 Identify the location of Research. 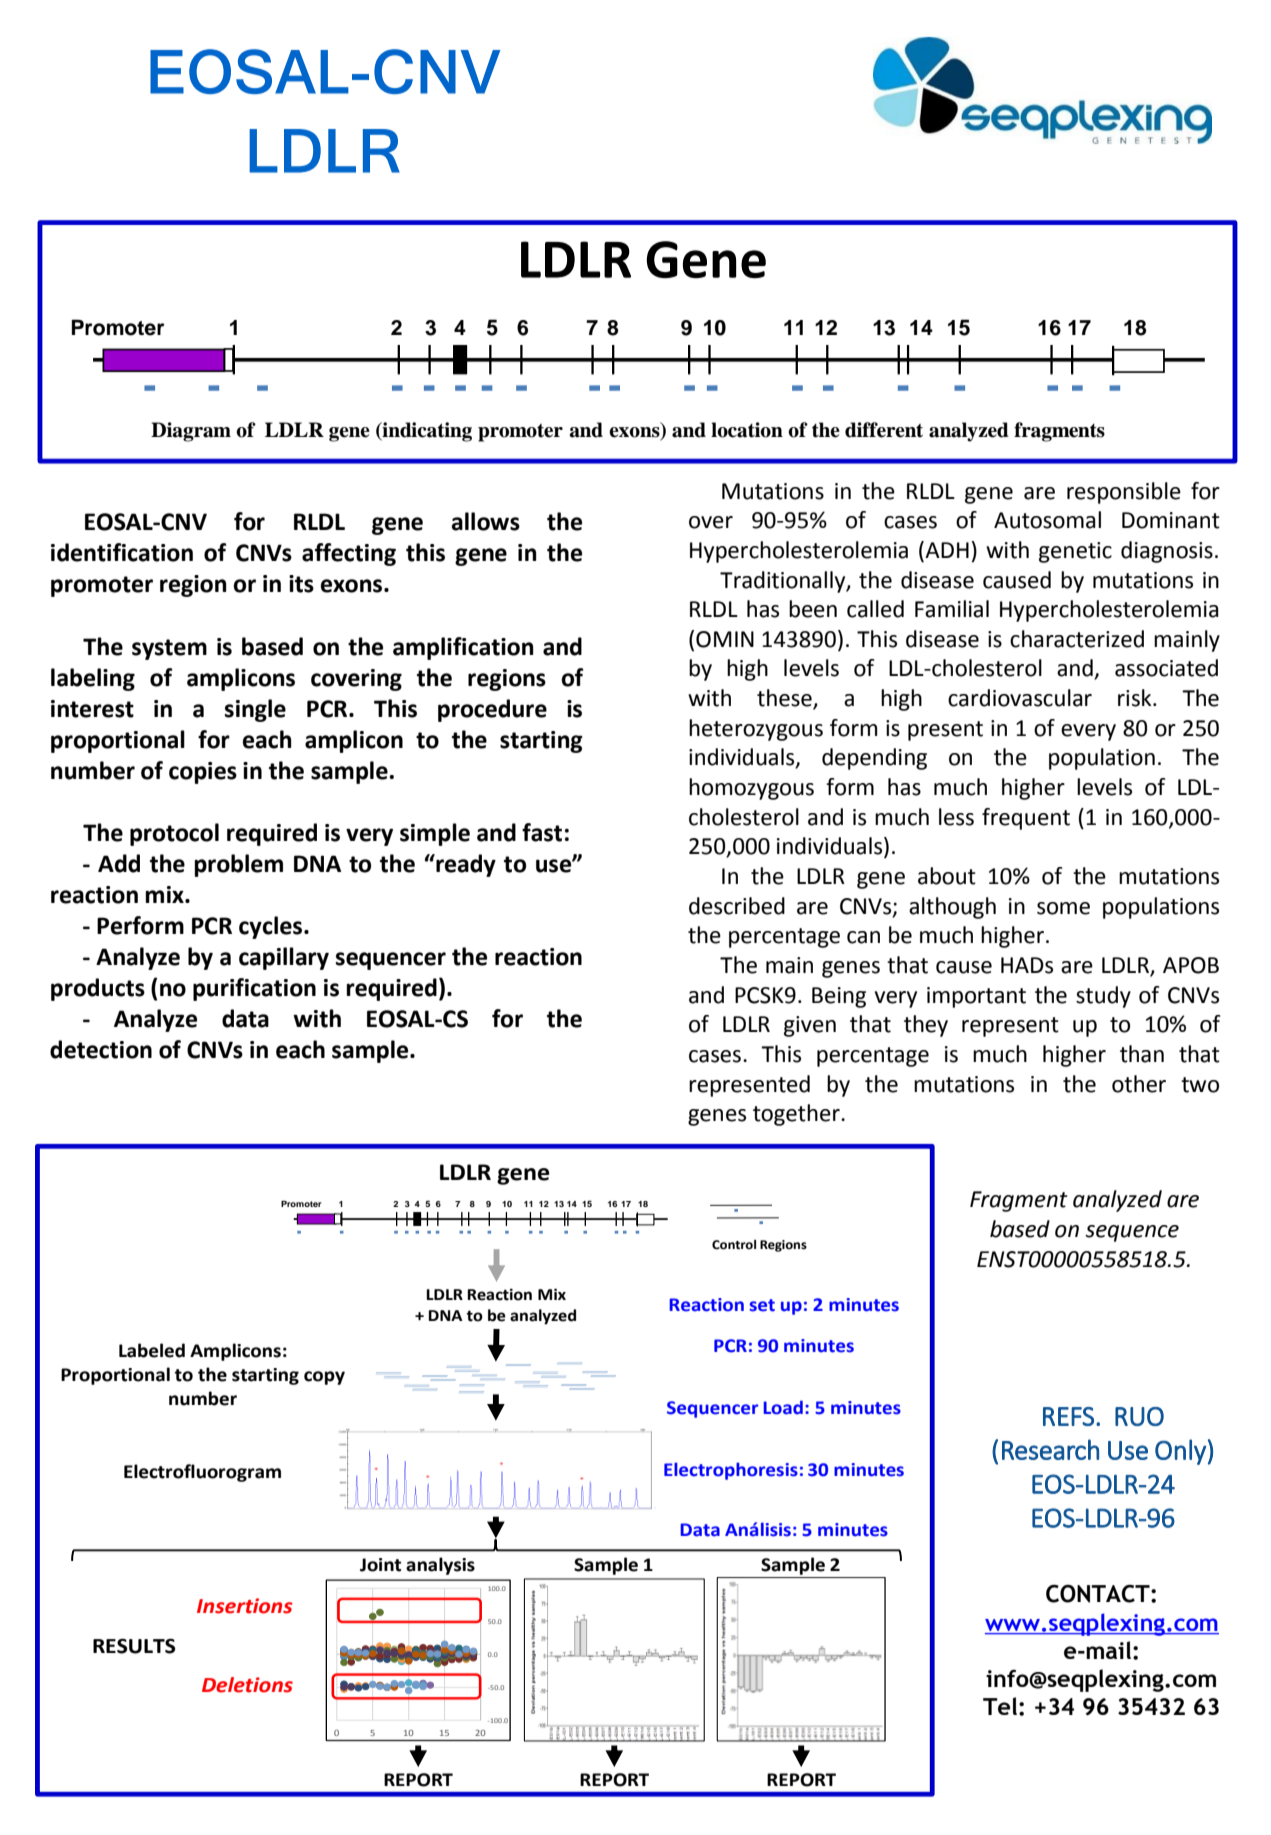
(1050, 1449).
